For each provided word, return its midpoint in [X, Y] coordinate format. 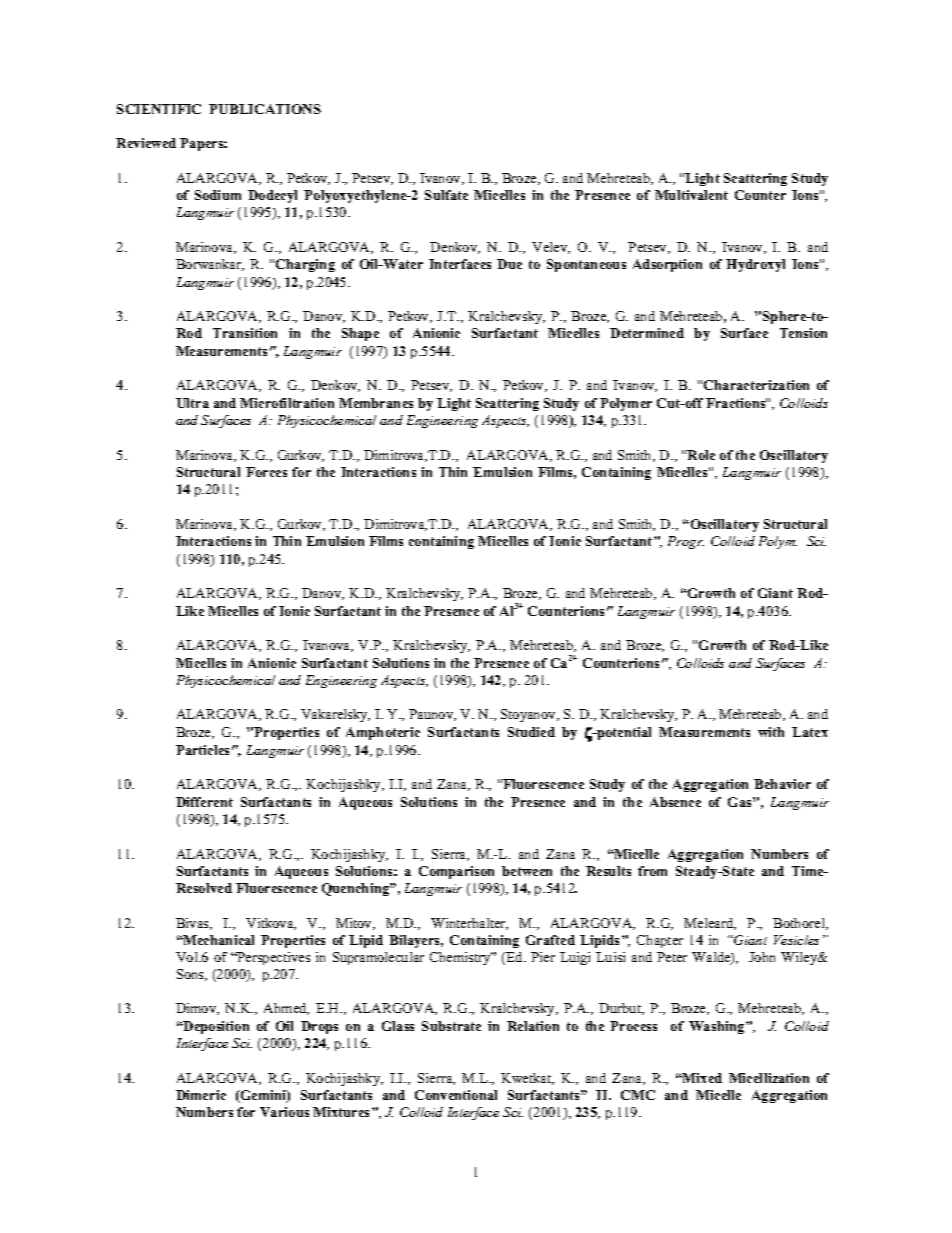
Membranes [376, 403]
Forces [266, 472]
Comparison [456, 872]
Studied [531, 732]
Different [204, 802]
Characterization [756, 385]
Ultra [192, 403]
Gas [741, 802]
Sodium [218, 195]
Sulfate [446, 195]
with [771, 732]
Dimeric [201, 1095]
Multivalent [691, 195]
